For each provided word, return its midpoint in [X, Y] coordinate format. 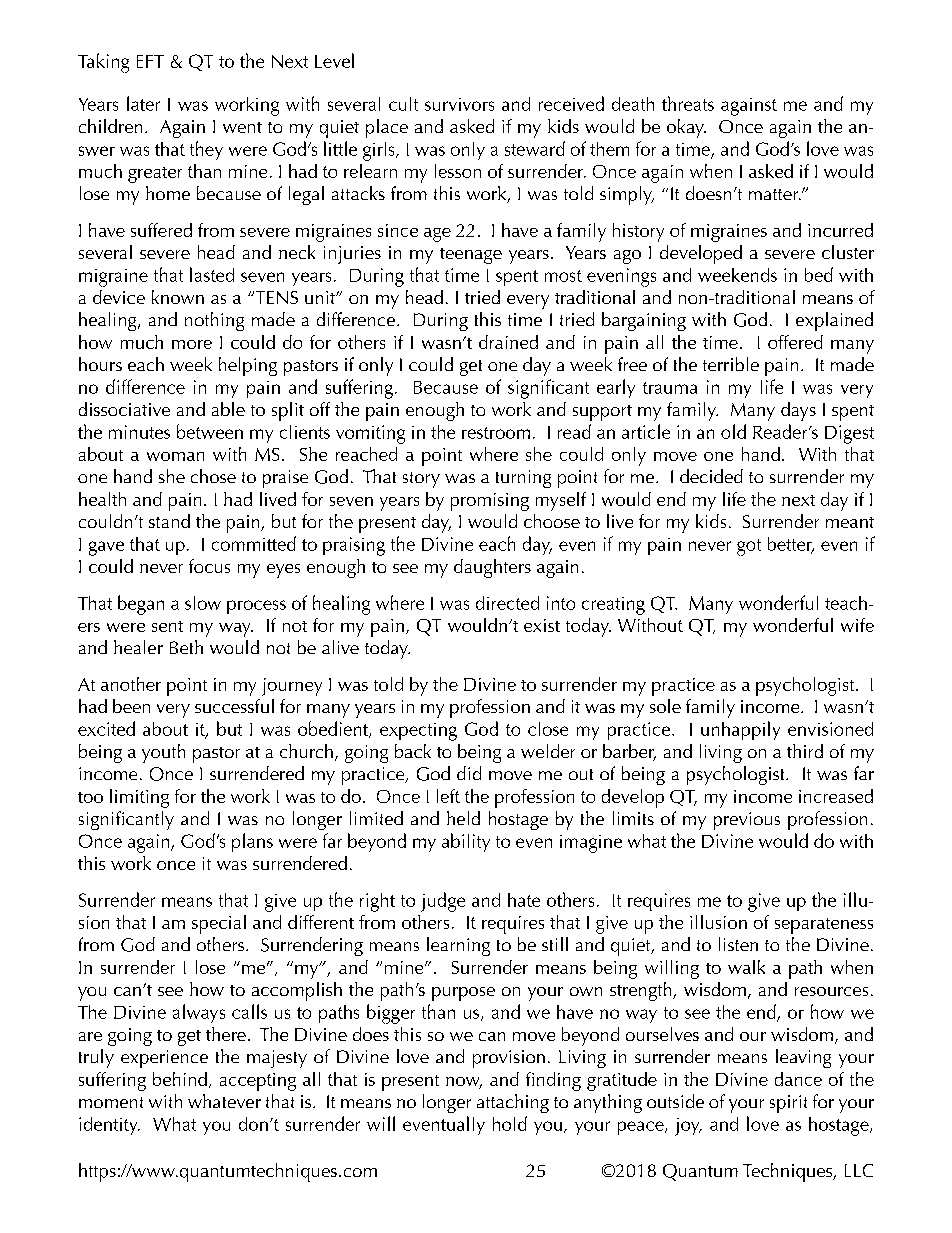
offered [795, 342]
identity [109, 1126]
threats [688, 103]
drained [508, 342]
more [192, 344]
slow [203, 603]
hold [510, 1123]
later [143, 103]
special [219, 924]
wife [857, 625]
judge [443, 902]
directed [507, 603]
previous [747, 821]
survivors [459, 104]
